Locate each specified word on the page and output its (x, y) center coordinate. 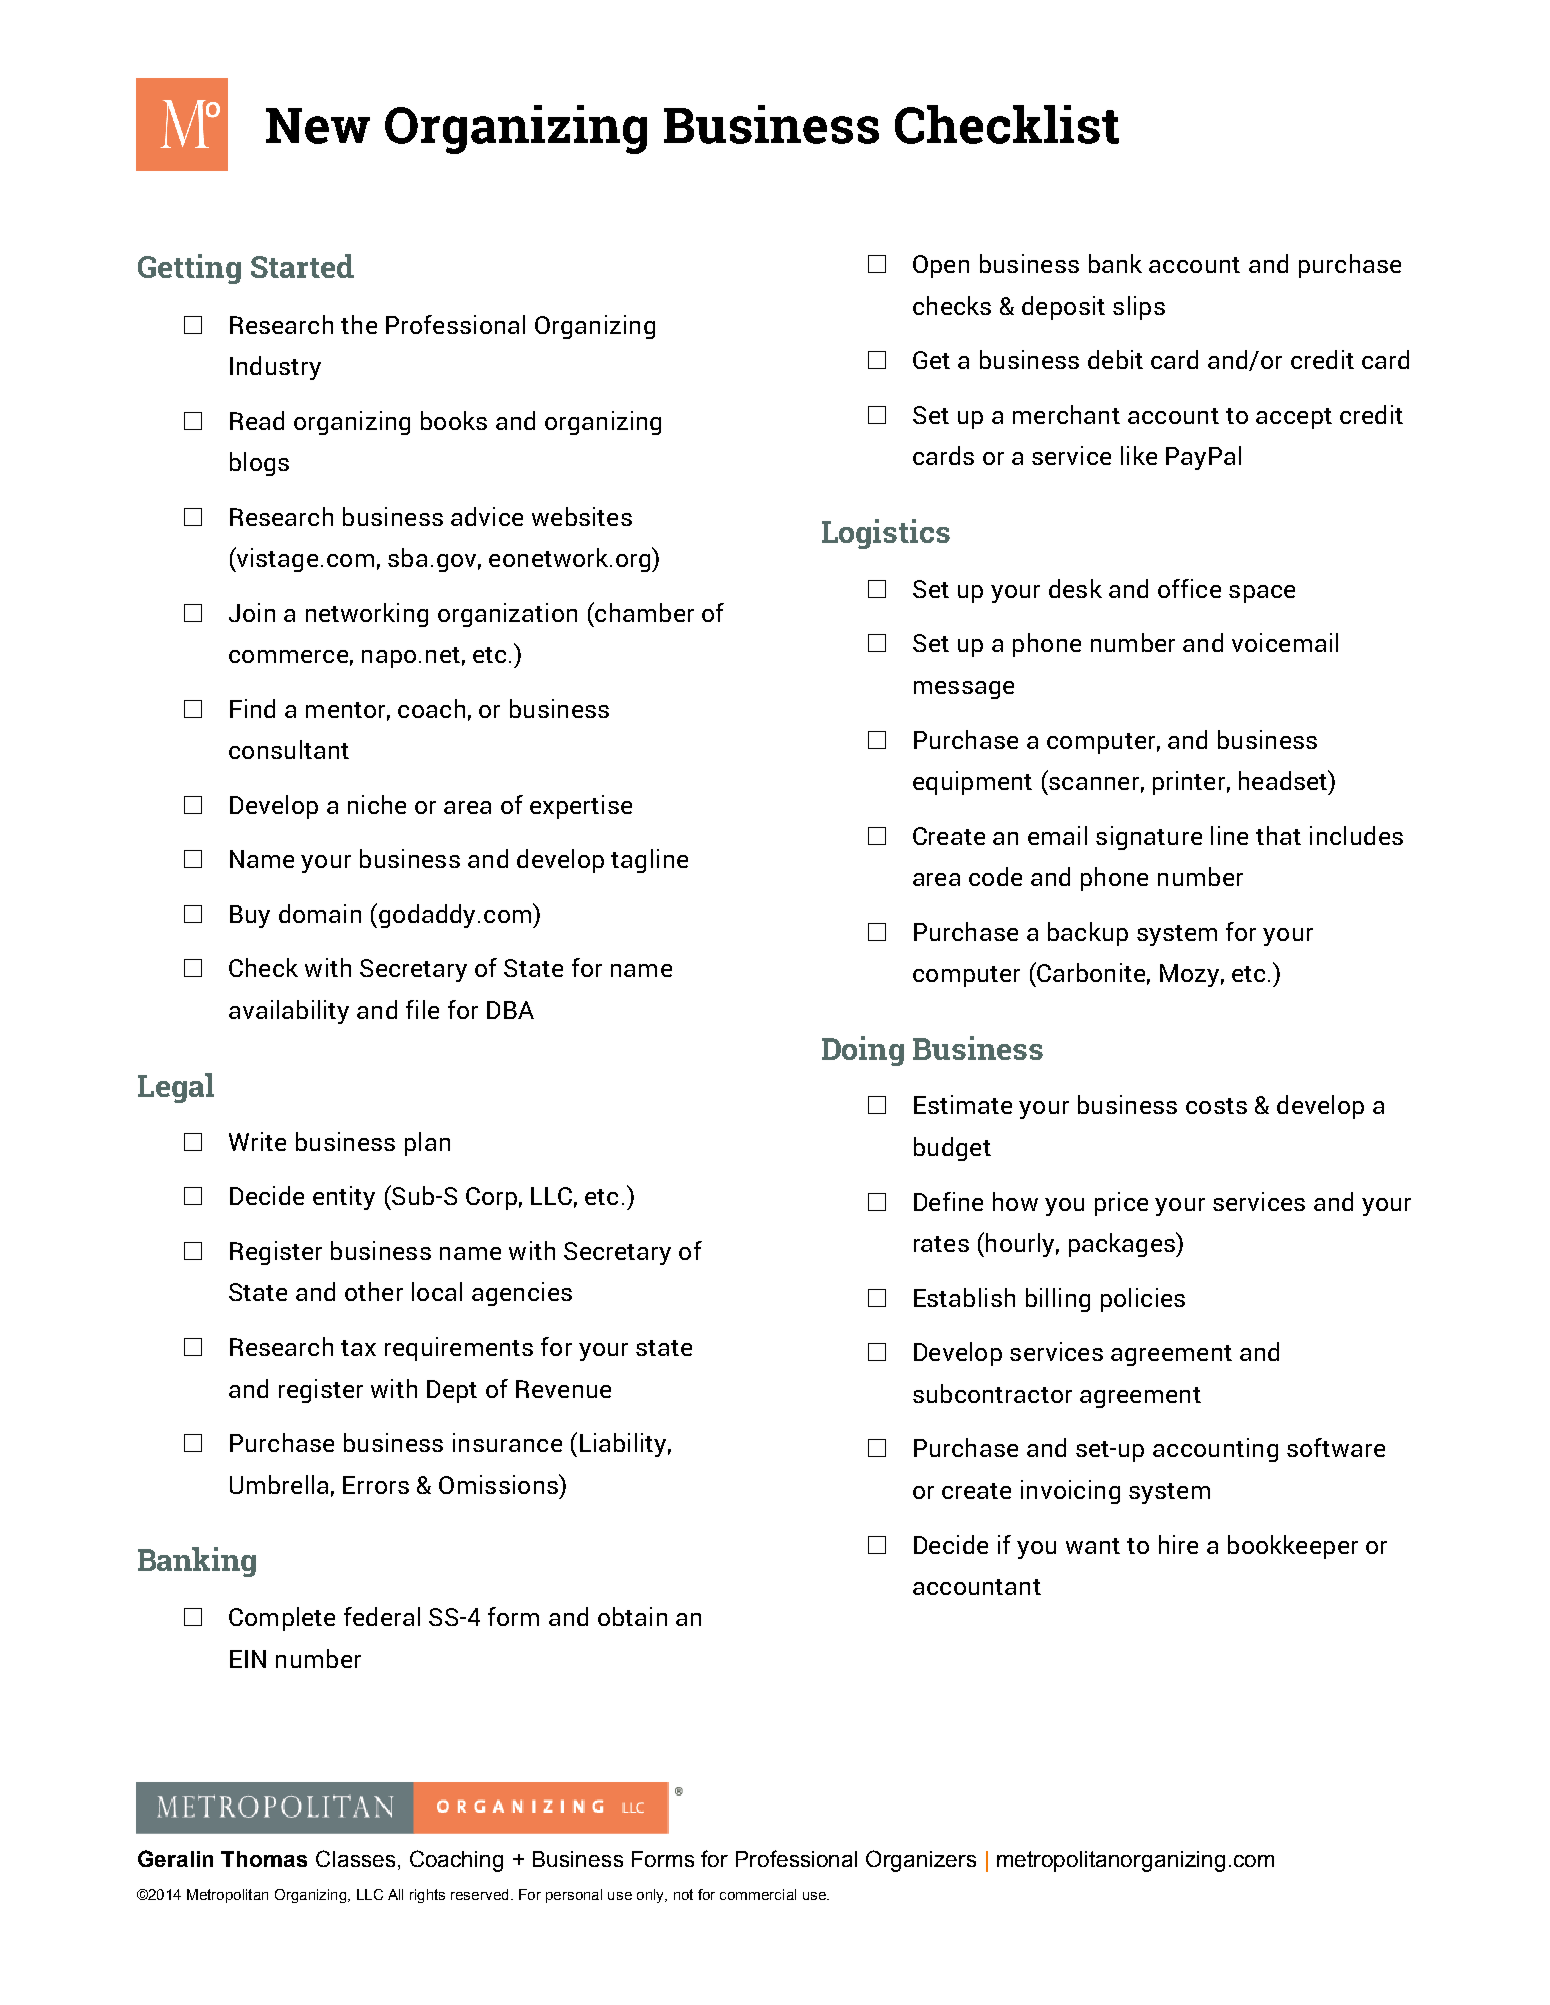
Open (941, 266)
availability (289, 1012)
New (318, 126)
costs (1216, 1106)
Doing (863, 1051)
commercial (758, 1894)
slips (1139, 308)
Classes (355, 1858)
